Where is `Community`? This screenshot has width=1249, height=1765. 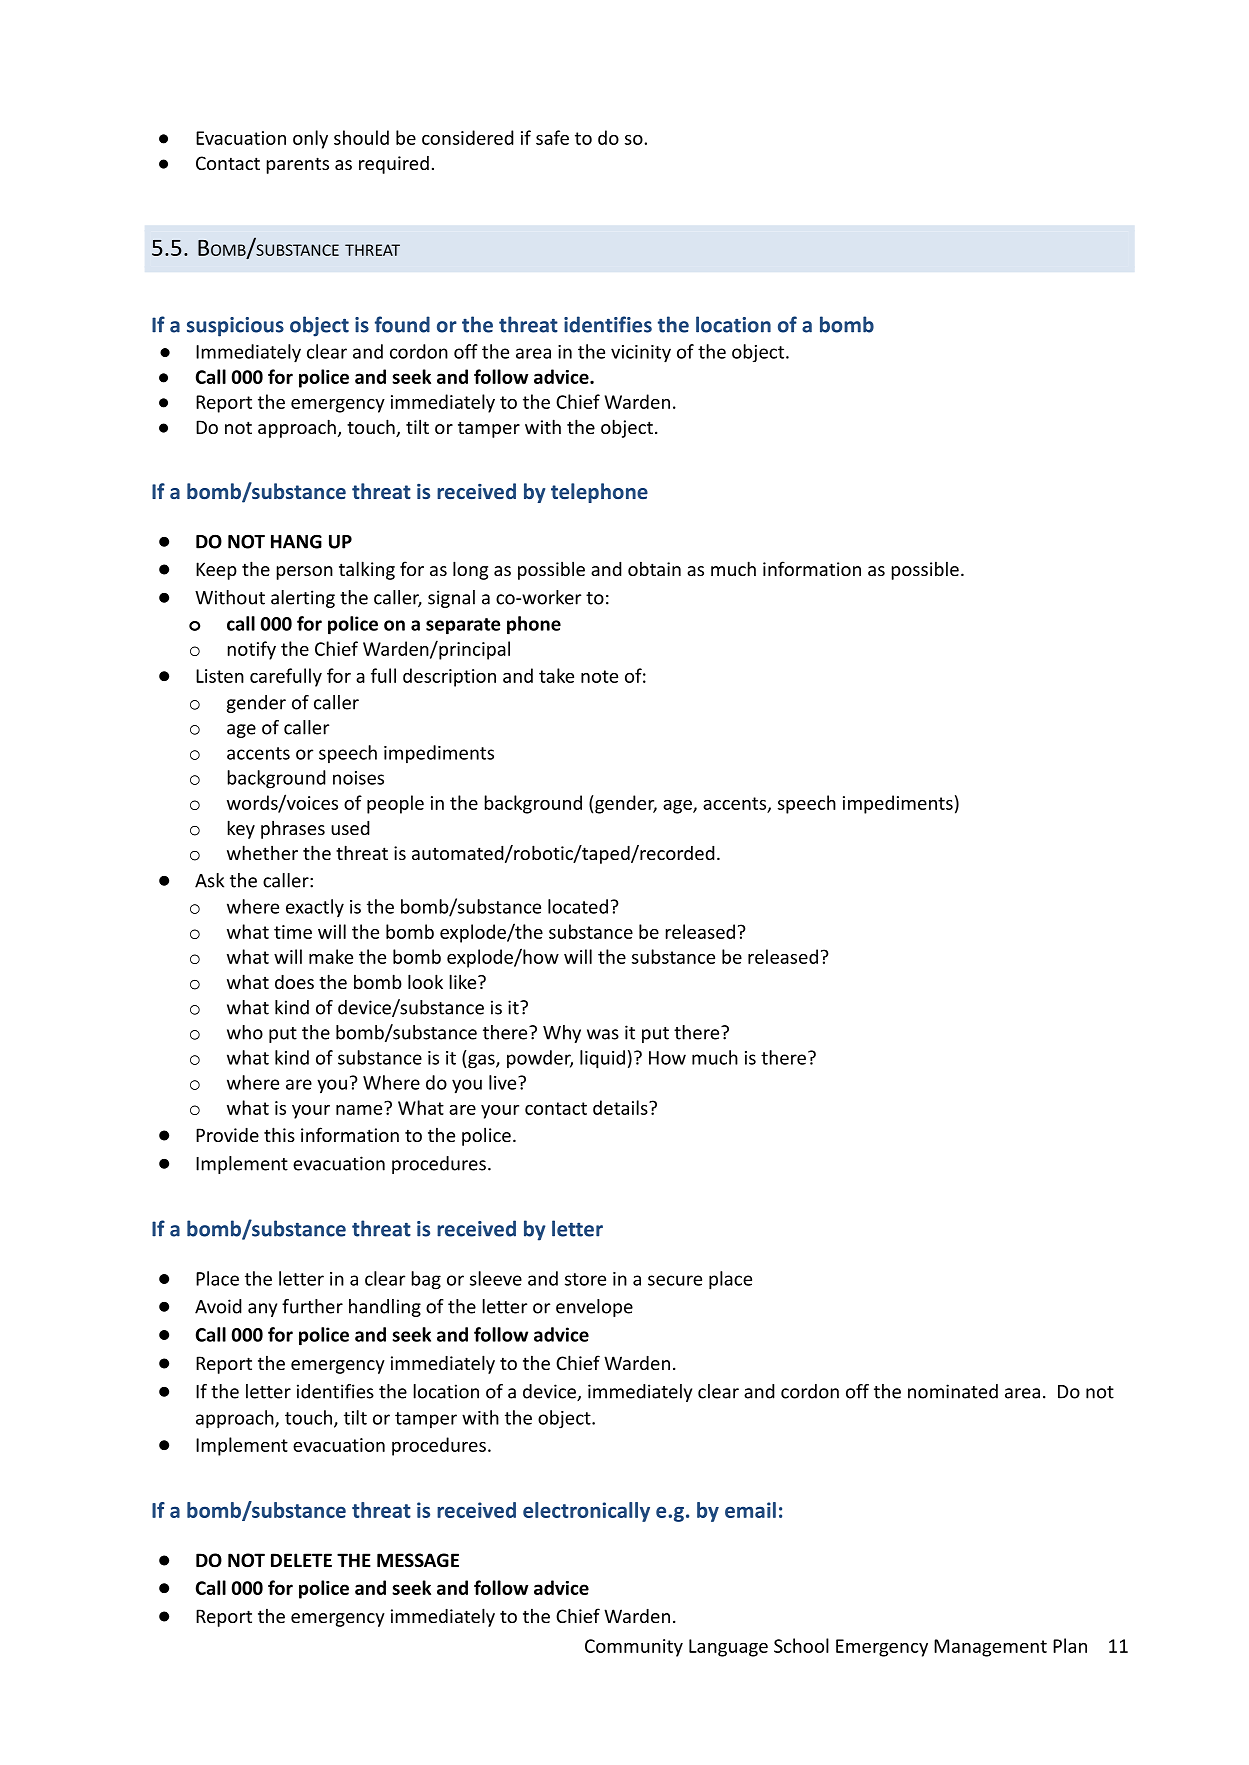 Community is located at coordinates (634, 1648).
